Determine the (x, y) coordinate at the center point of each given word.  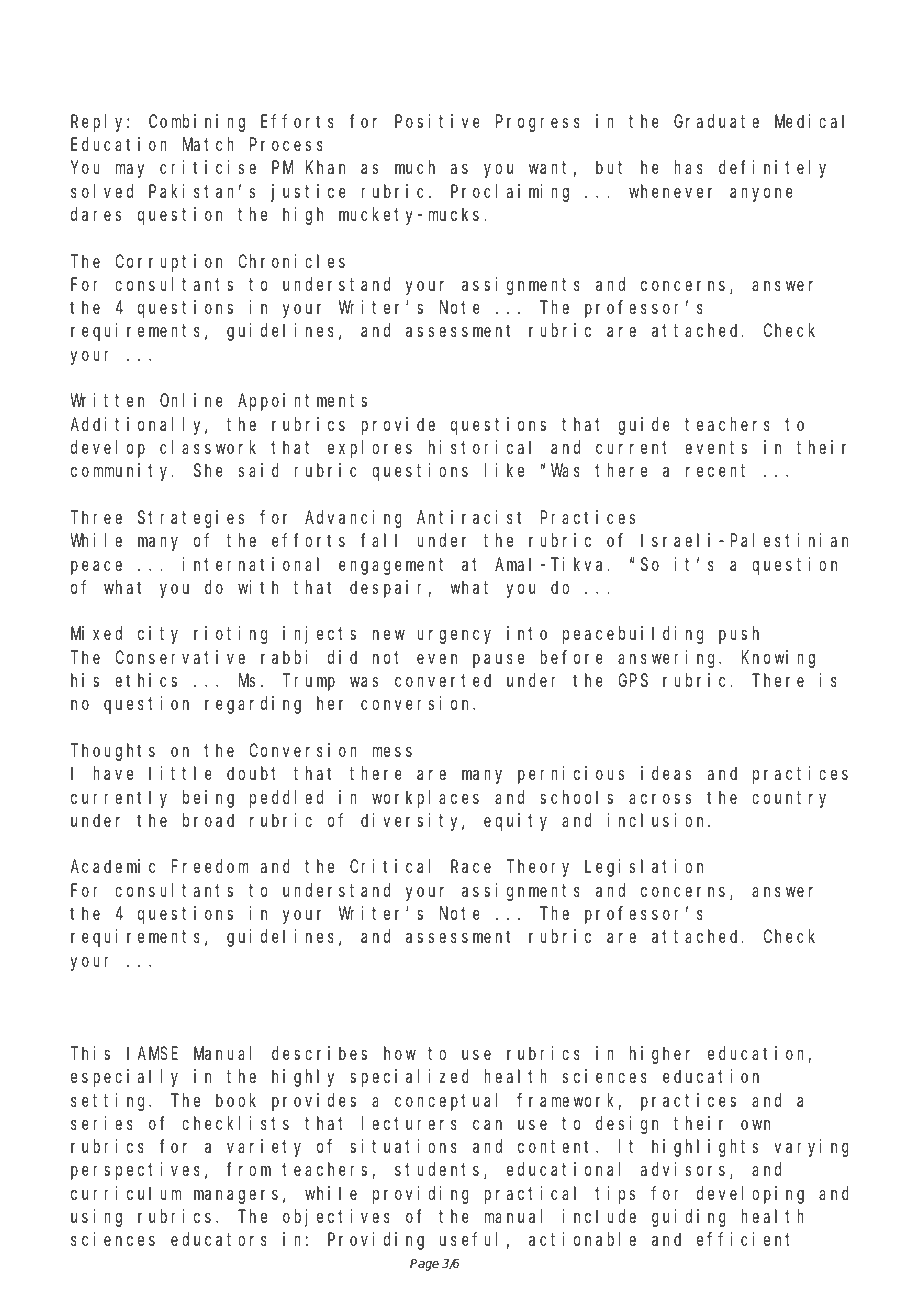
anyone (761, 194)
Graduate (716, 121)
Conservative (180, 657)
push (739, 635)
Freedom (210, 866)
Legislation (644, 868)
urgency (454, 637)
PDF (171, 37)
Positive (437, 121)
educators (219, 1239)
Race (471, 867)
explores (370, 449)
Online (191, 400)
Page (424, 1265)
